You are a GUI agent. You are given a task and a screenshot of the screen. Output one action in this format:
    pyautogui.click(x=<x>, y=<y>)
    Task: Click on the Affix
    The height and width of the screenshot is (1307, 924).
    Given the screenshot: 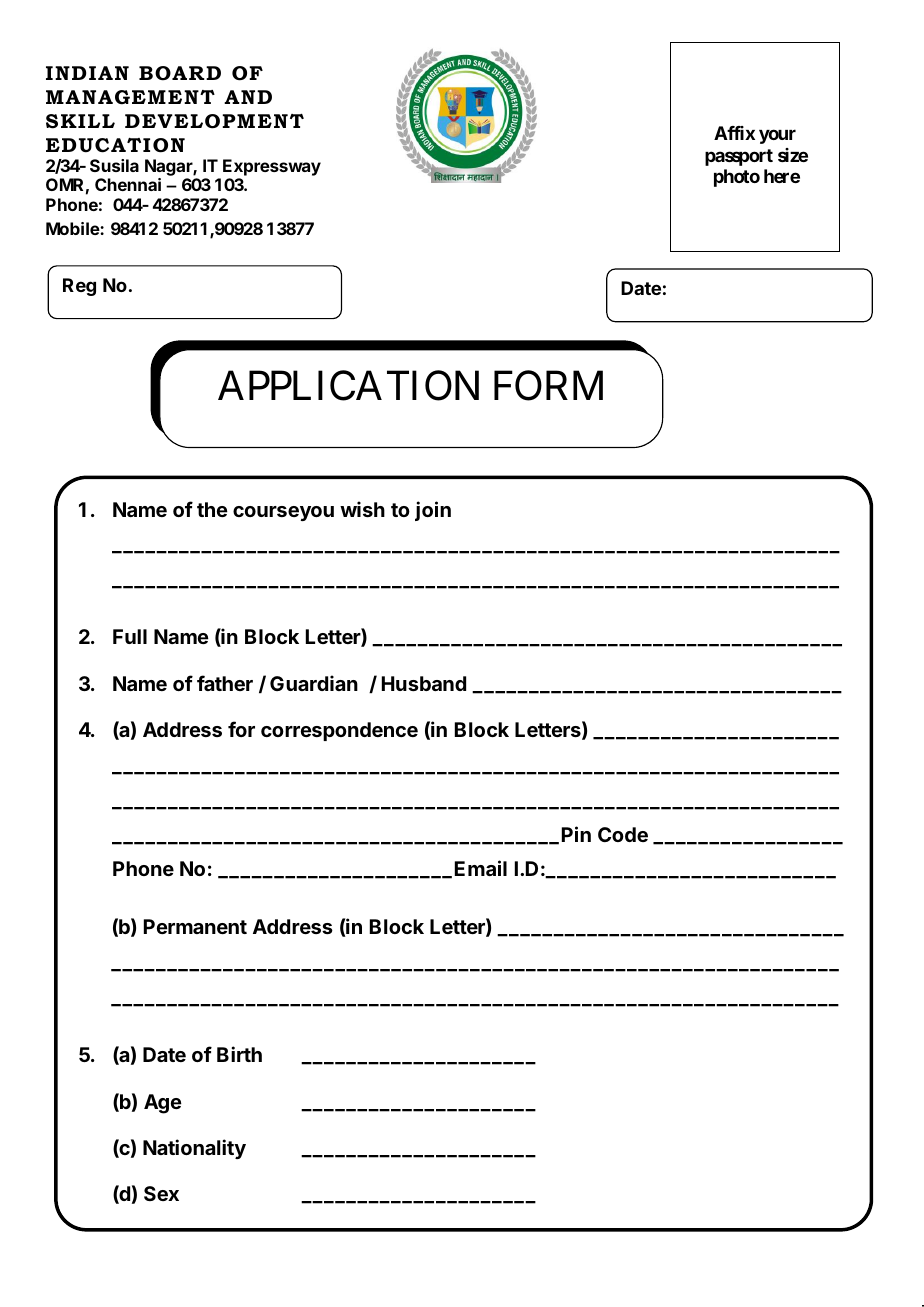 What is the action you would take?
    pyautogui.click(x=734, y=133)
